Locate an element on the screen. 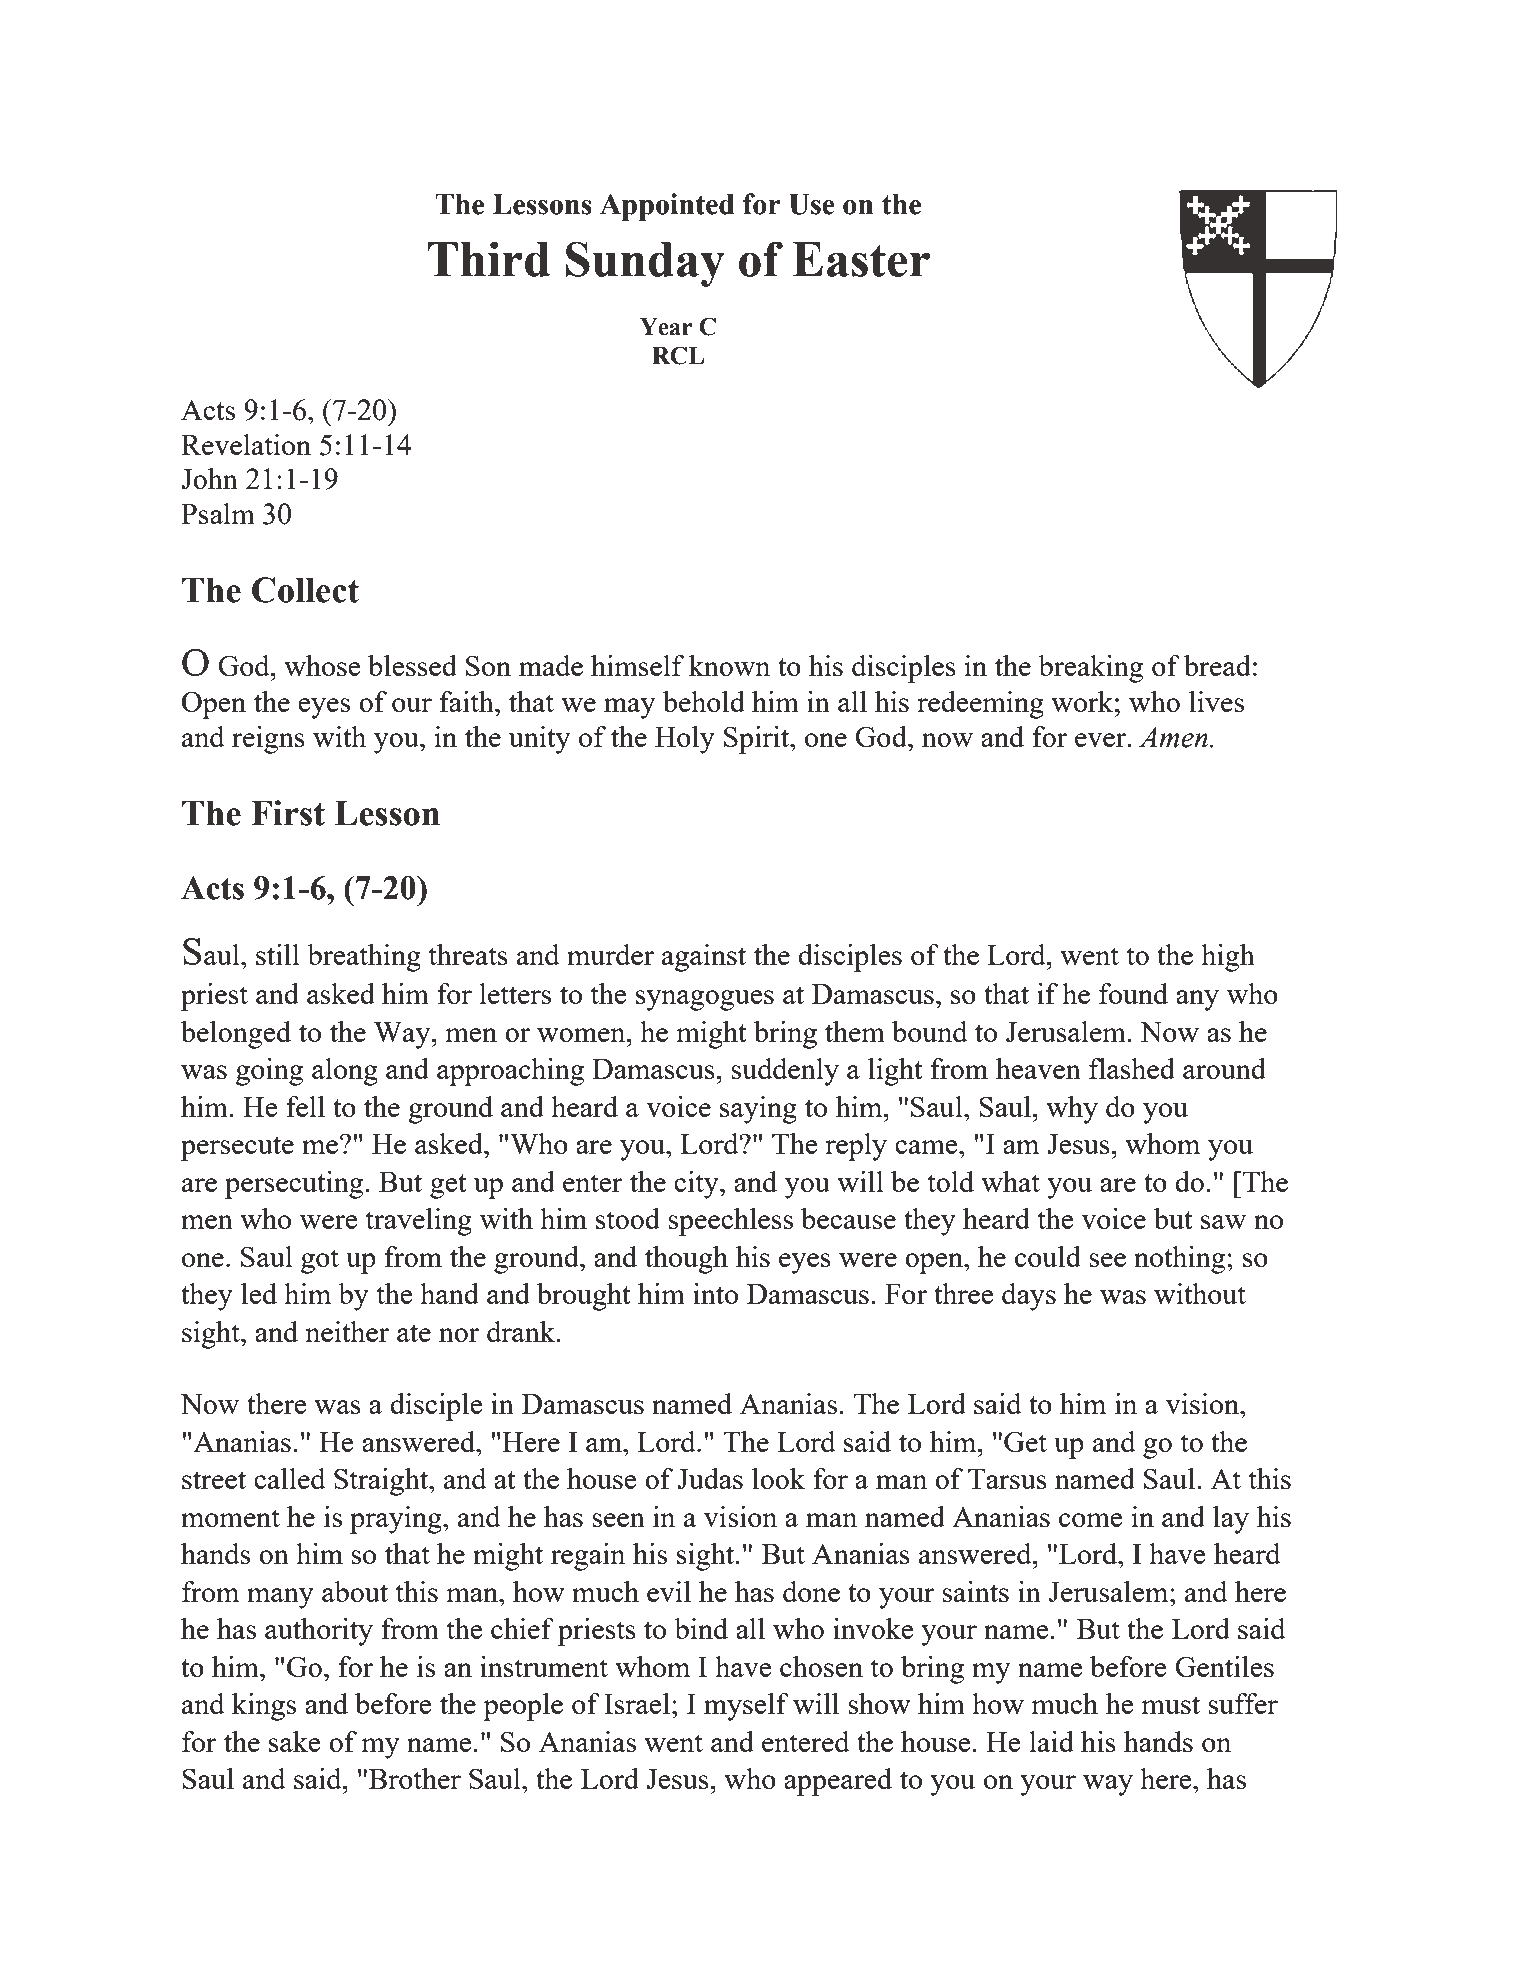  Collect is located at coordinates (305, 590).
